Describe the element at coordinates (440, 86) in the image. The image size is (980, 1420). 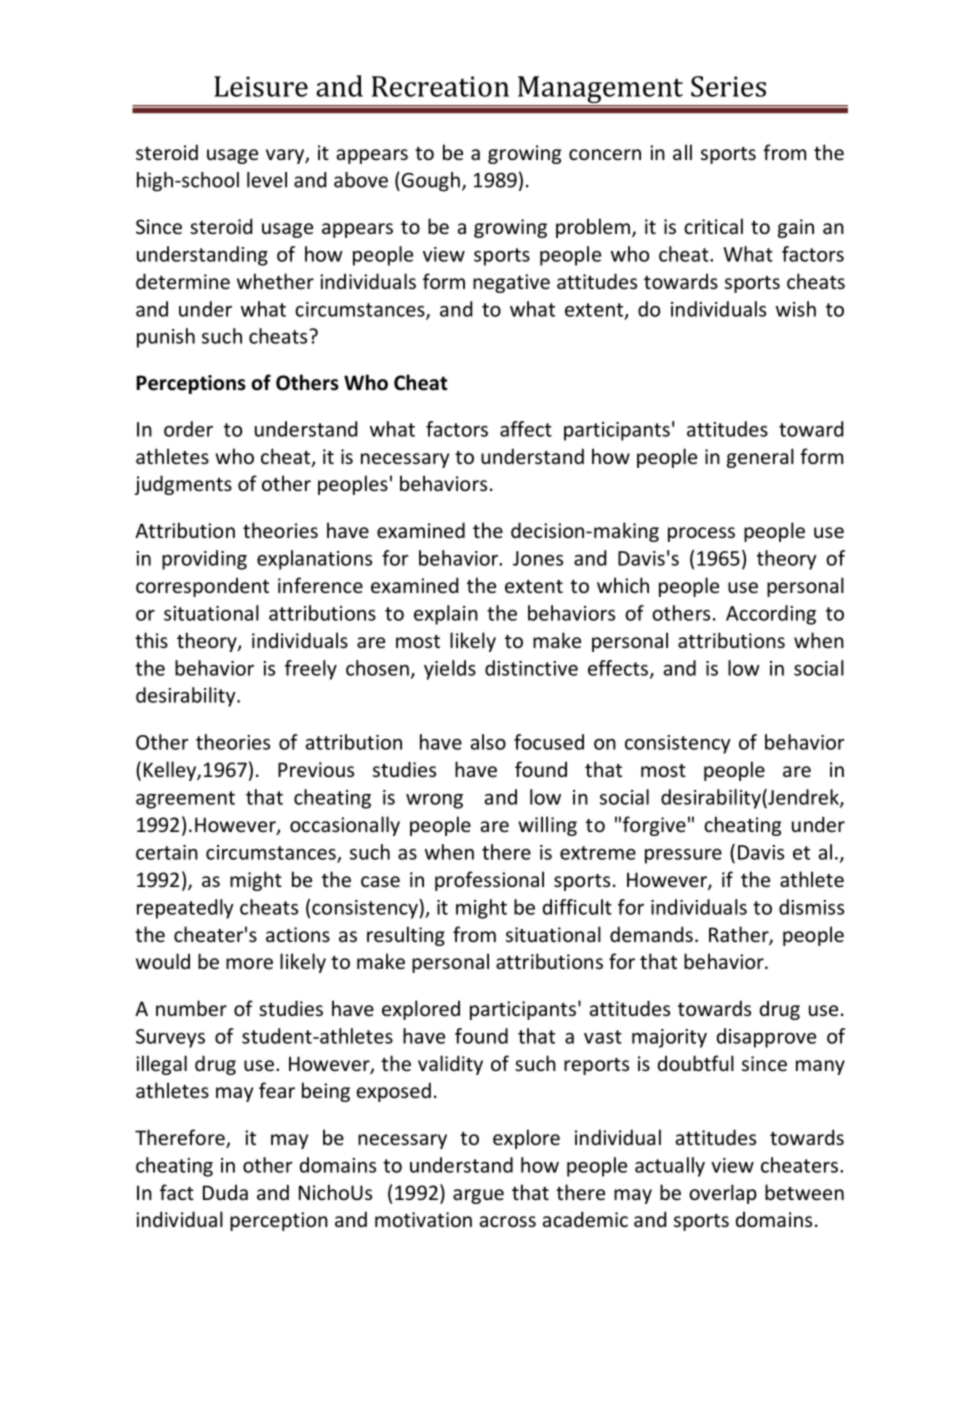
I see `Recreation` at that location.
